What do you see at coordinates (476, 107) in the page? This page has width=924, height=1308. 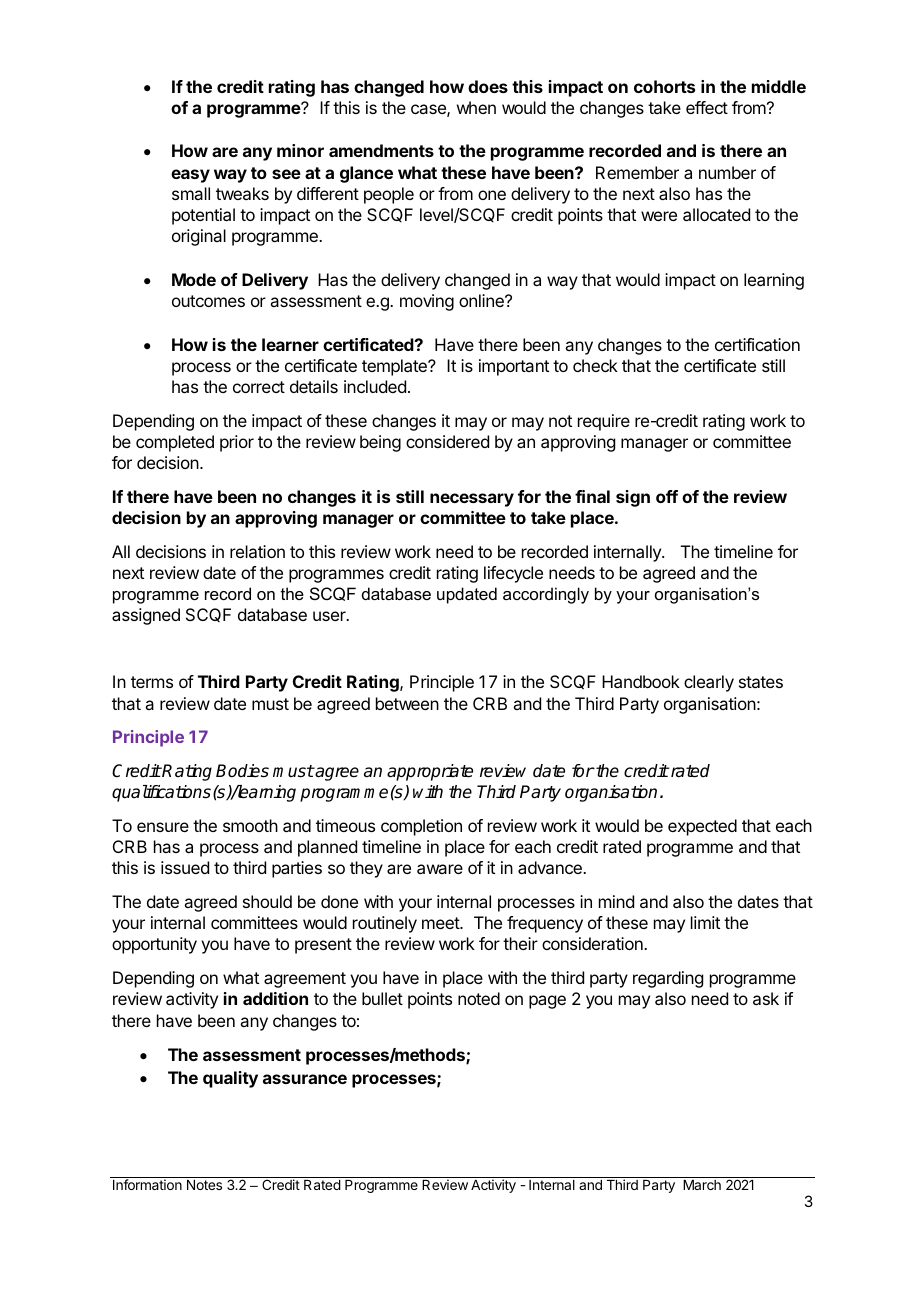 I see `when` at bounding box center [476, 107].
